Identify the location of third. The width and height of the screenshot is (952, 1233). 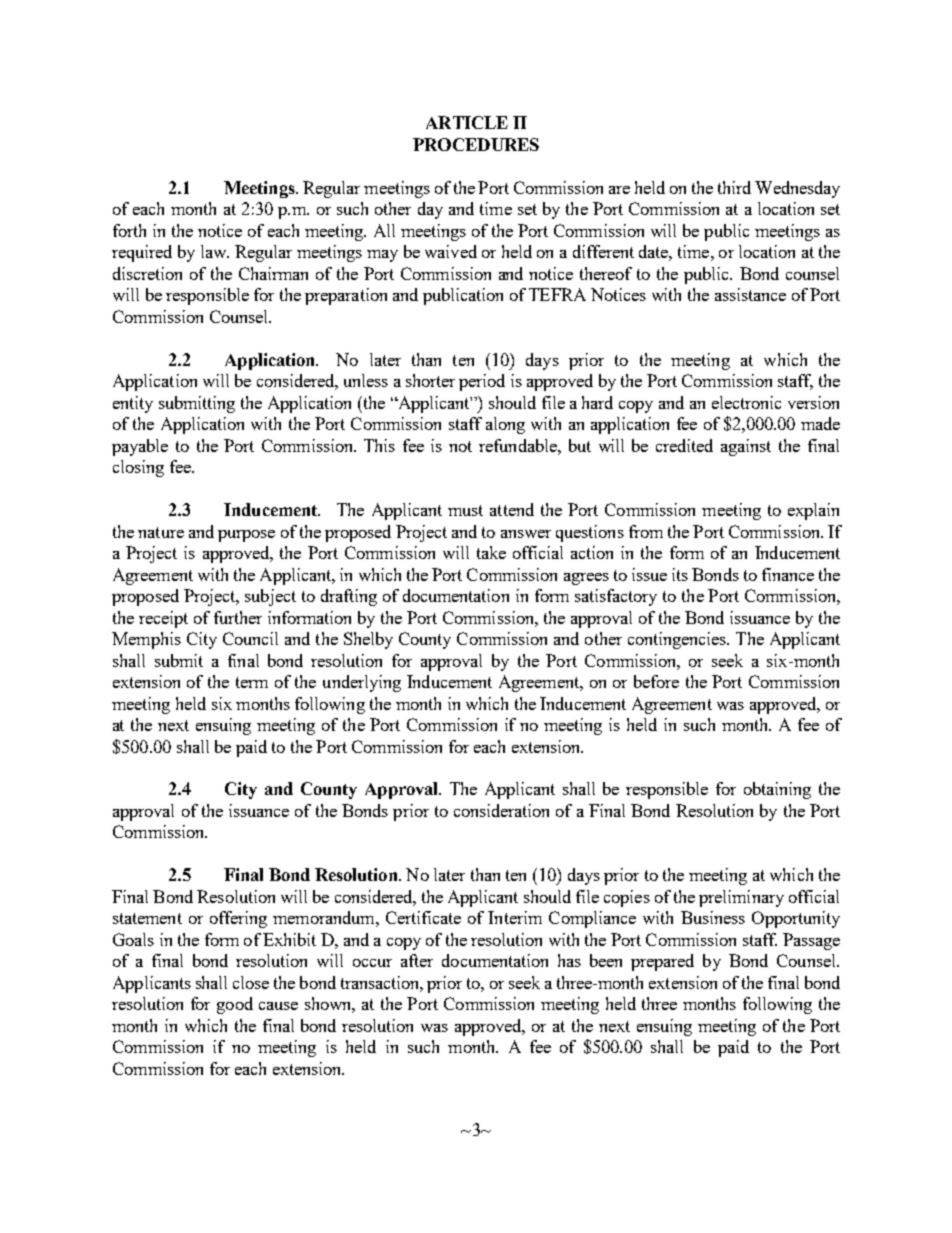
(734, 187).
